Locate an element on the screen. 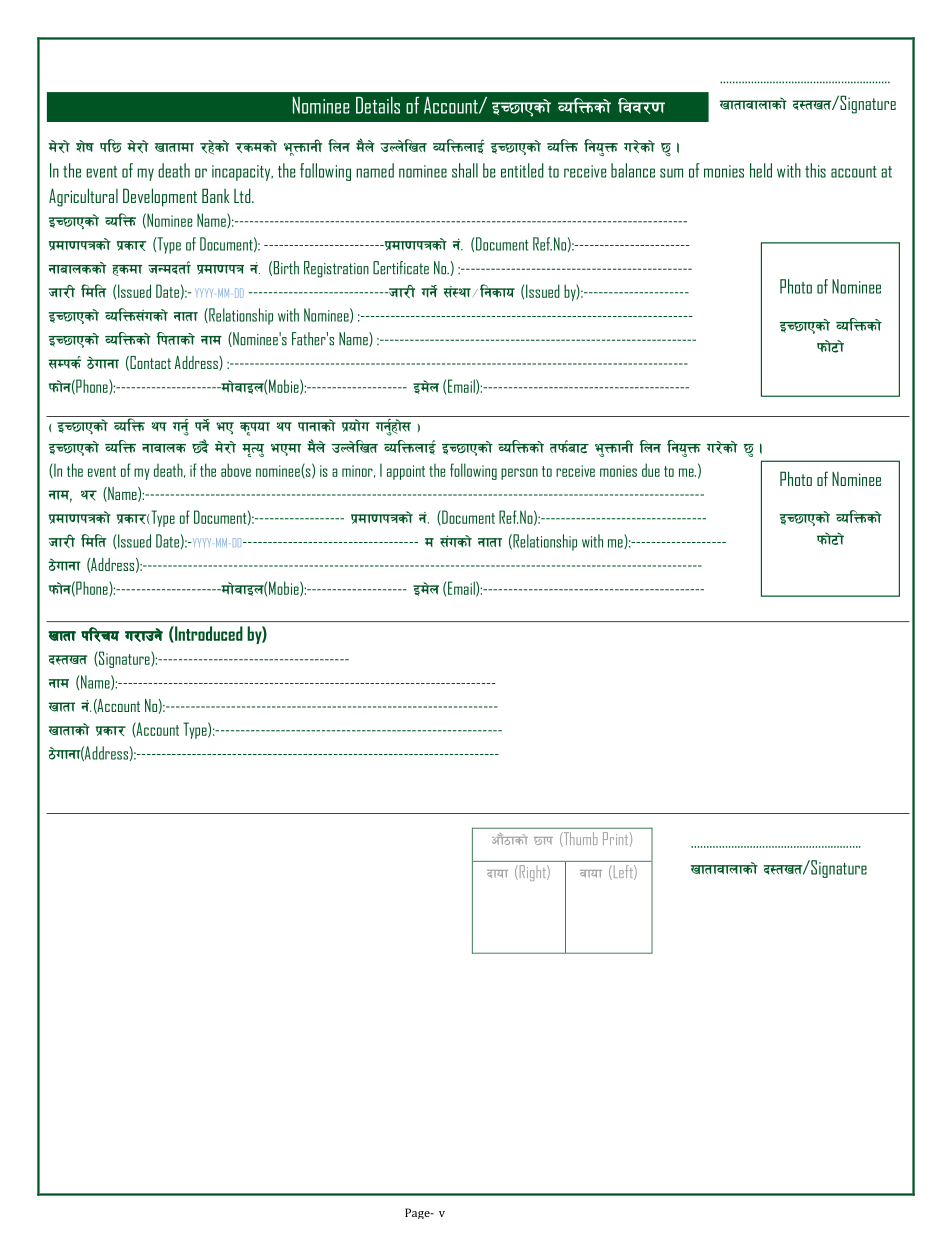 Image resolution: width=952 pixels, height=1233 pixels. Right is located at coordinates (532, 873).
